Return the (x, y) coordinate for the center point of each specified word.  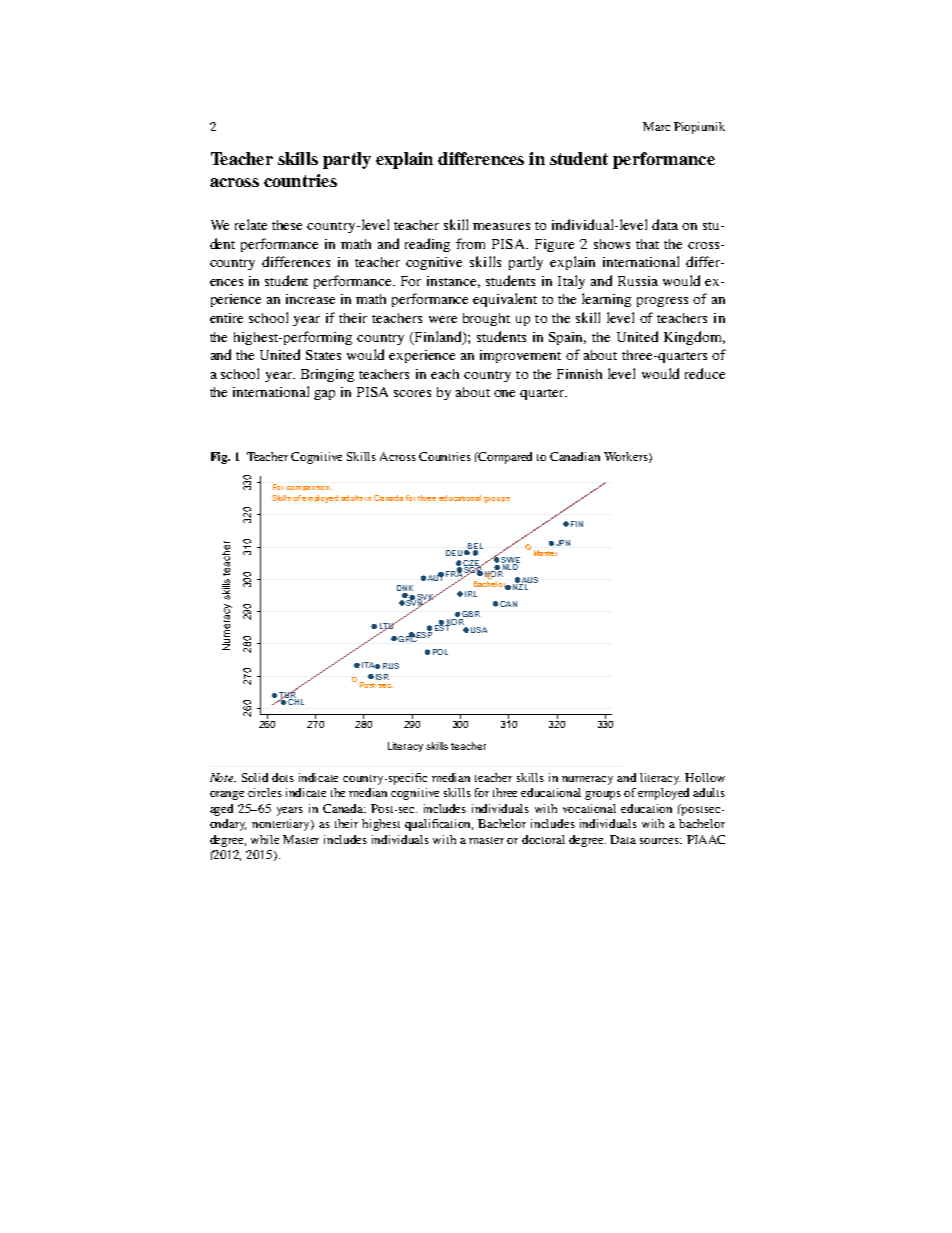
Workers (627, 457)
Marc (656, 126)
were (443, 319)
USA (479, 630)
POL (440, 652)
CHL (295, 701)
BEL (474, 547)
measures (501, 226)
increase (310, 299)
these (287, 225)
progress (662, 302)
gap (324, 395)
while (265, 839)
